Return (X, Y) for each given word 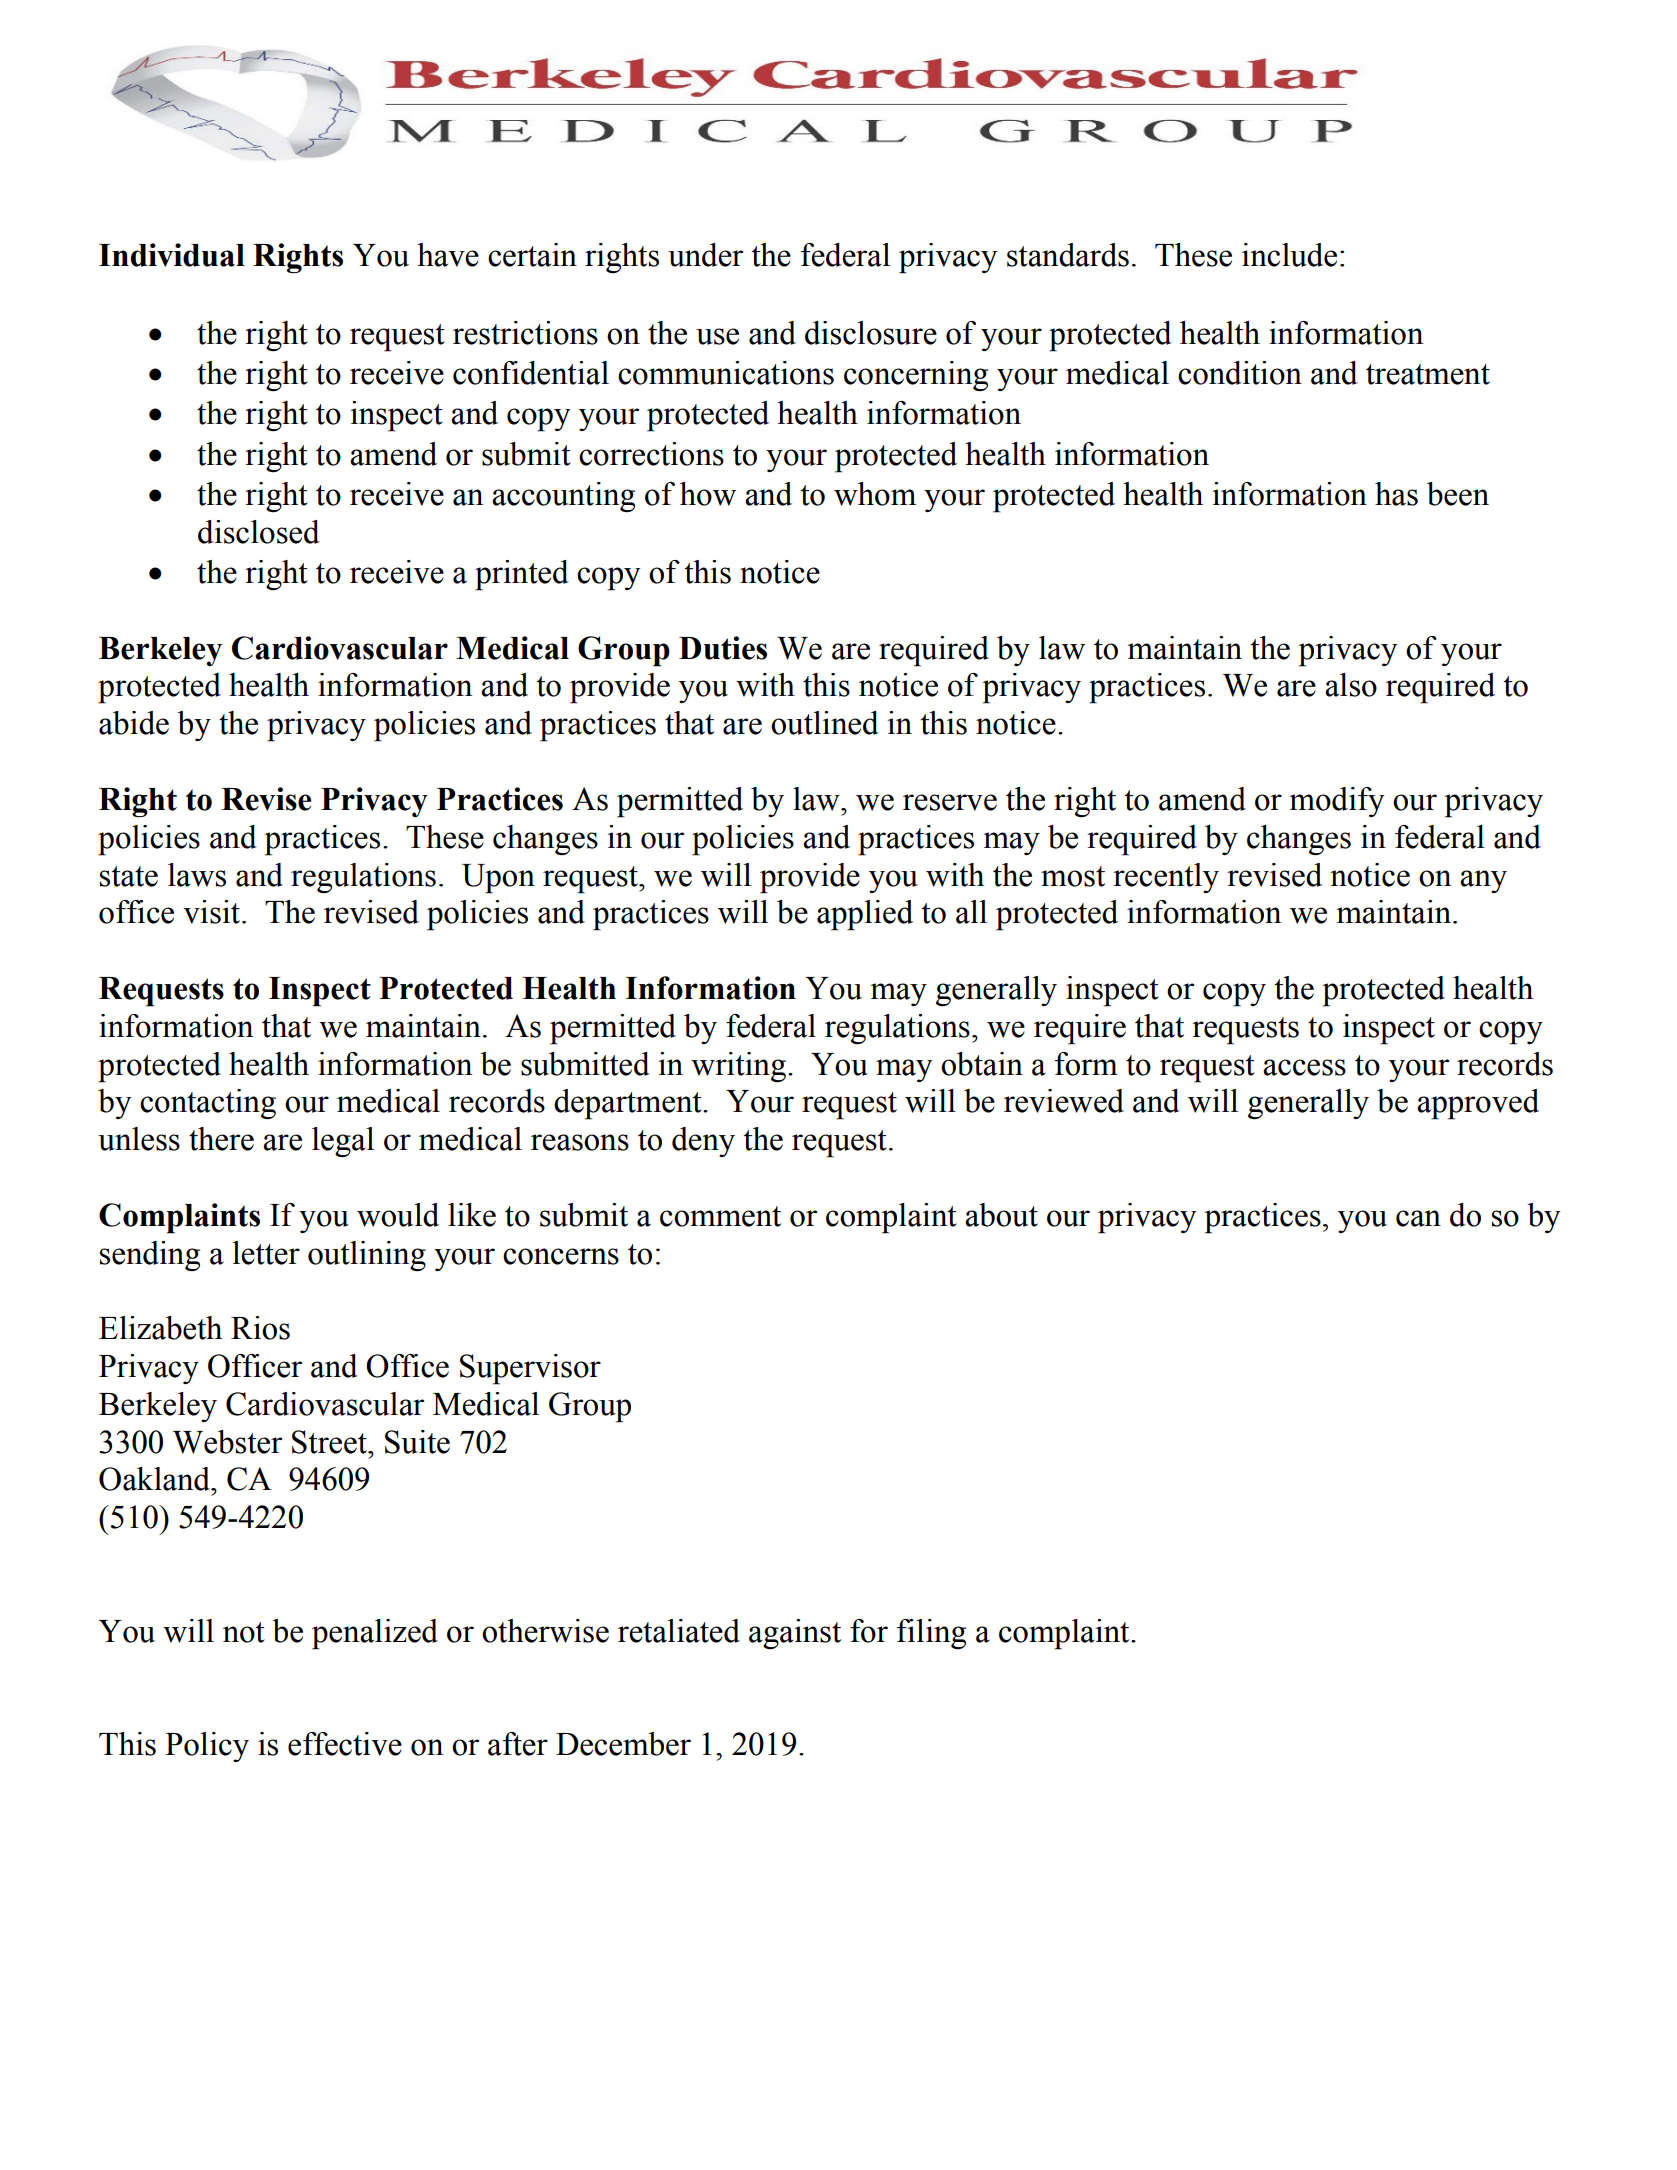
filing (931, 1634)
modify (1336, 802)
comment (720, 1216)
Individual (172, 255)
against (795, 1634)
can (1418, 1218)
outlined (825, 723)
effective (345, 1744)
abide (134, 723)
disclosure (871, 333)
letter (266, 1253)
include (1289, 255)
